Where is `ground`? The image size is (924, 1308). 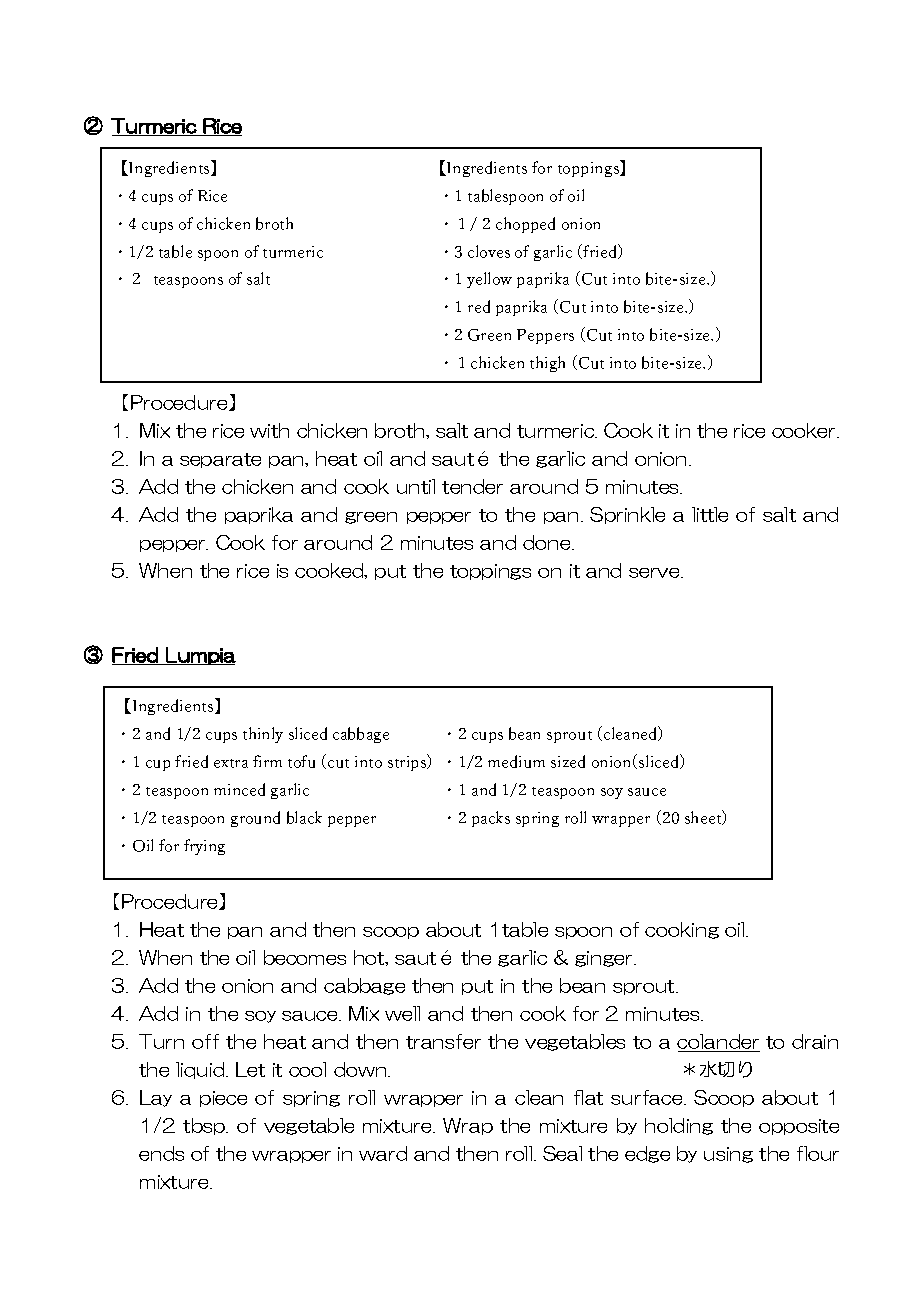 ground is located at coordinates (255, 819).
